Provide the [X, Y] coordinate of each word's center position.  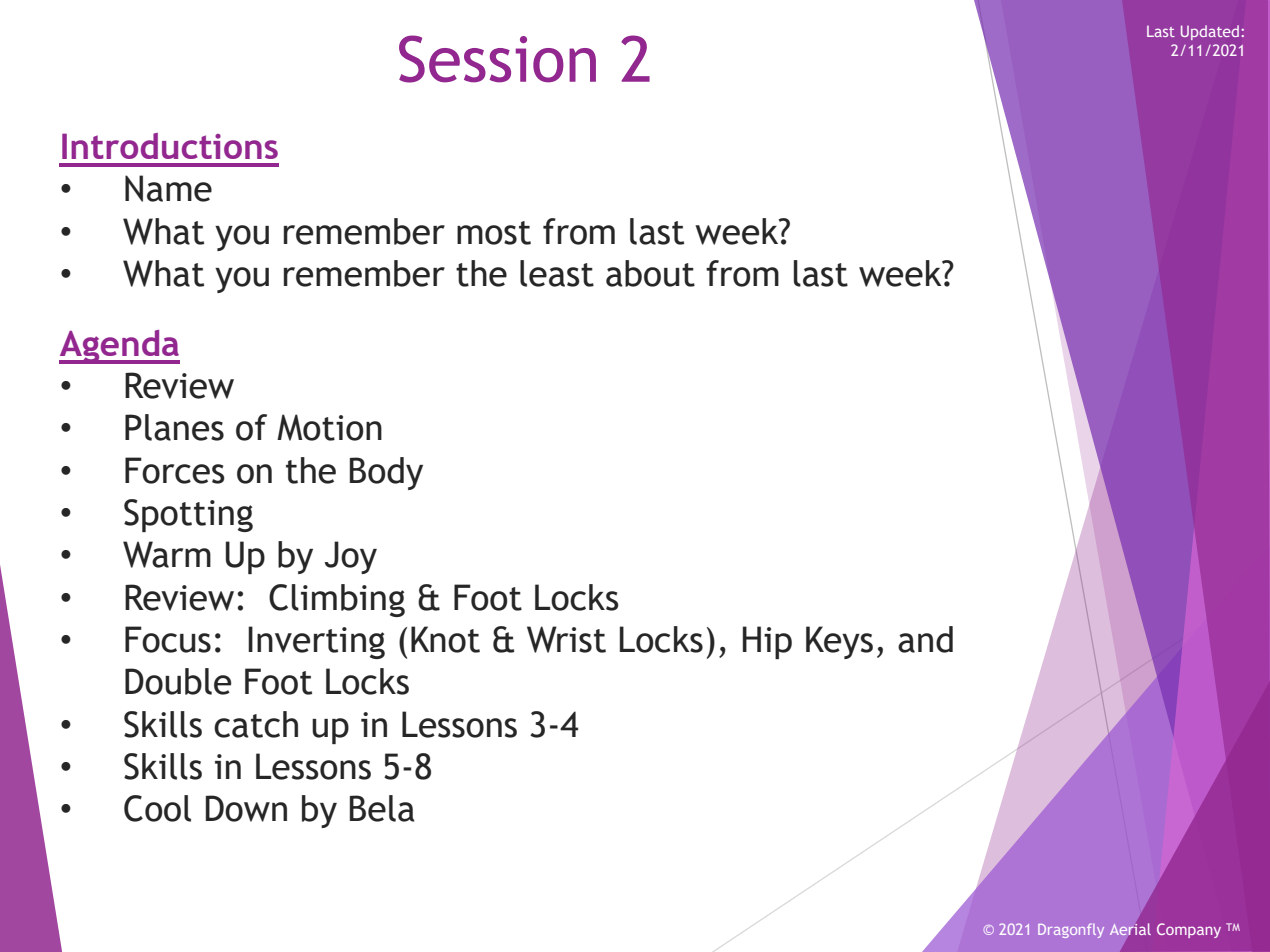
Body [386, 473]
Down [246, 808]
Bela [382, 808]
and [925, 639]
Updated [1211, 32]
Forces [175, 470]
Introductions [170, 146]
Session [497, 59]
